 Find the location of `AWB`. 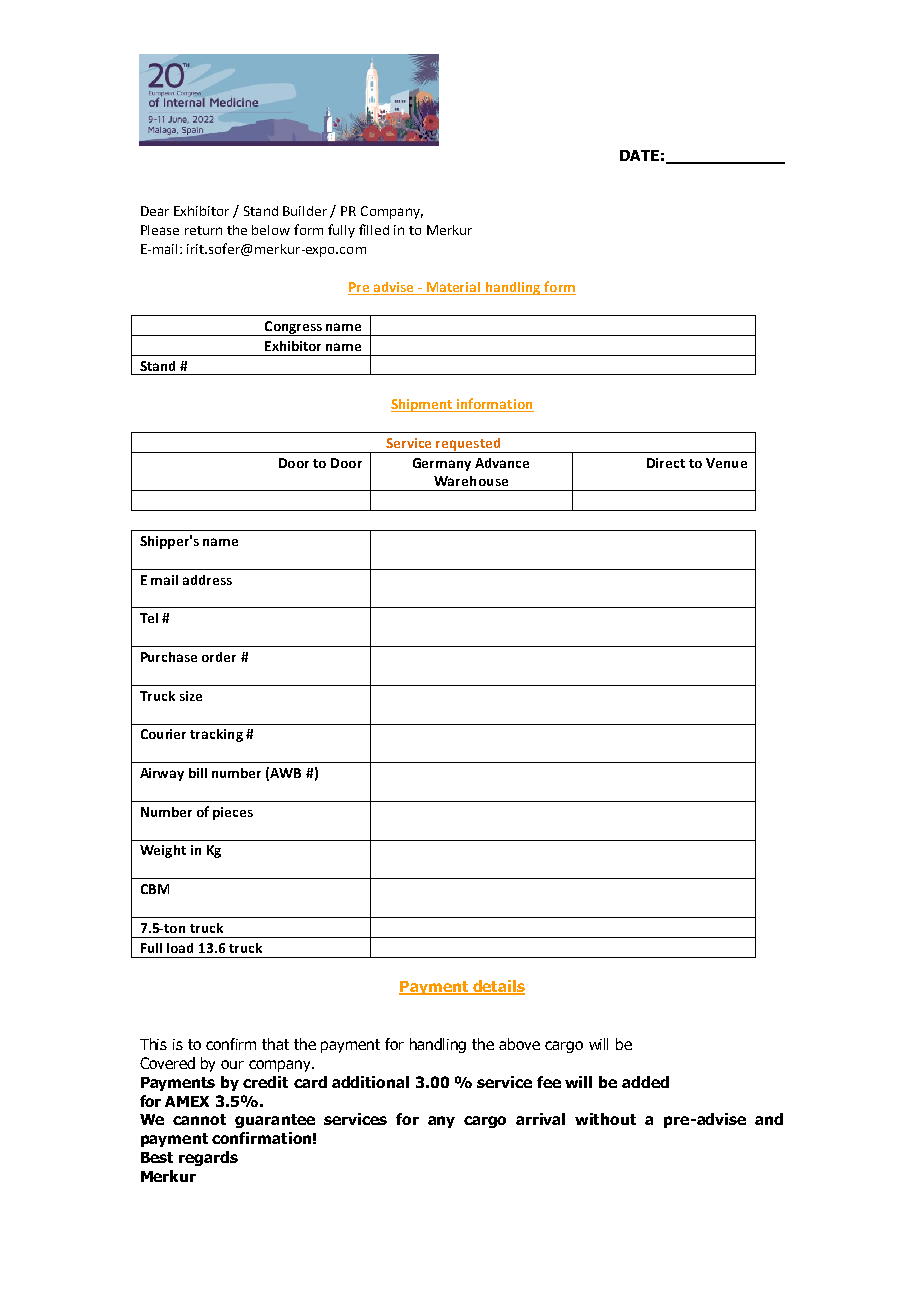

AWB is located at coordinates (285, 773).
